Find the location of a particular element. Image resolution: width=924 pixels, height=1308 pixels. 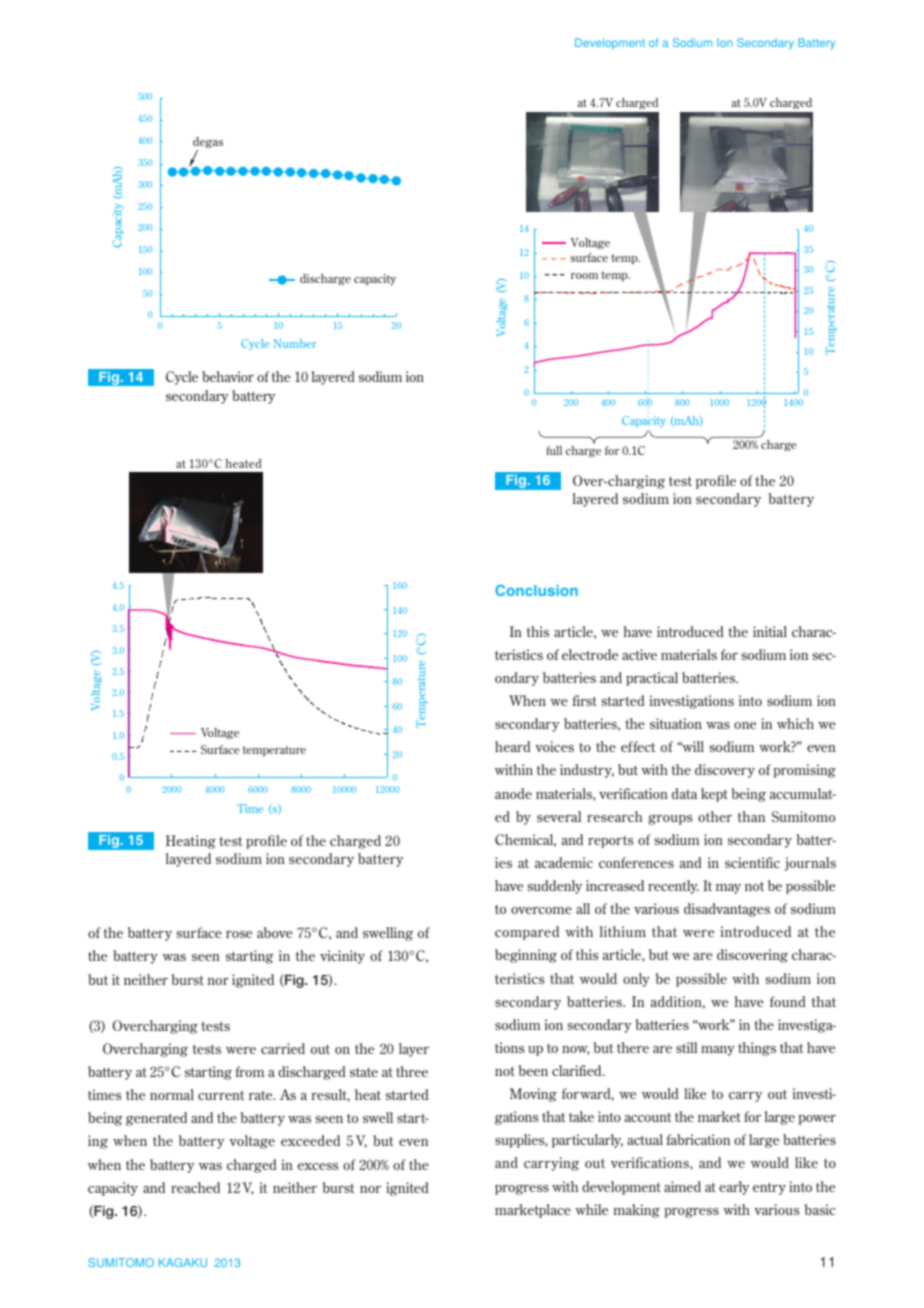

while is located at coordinates (591, 1209).
